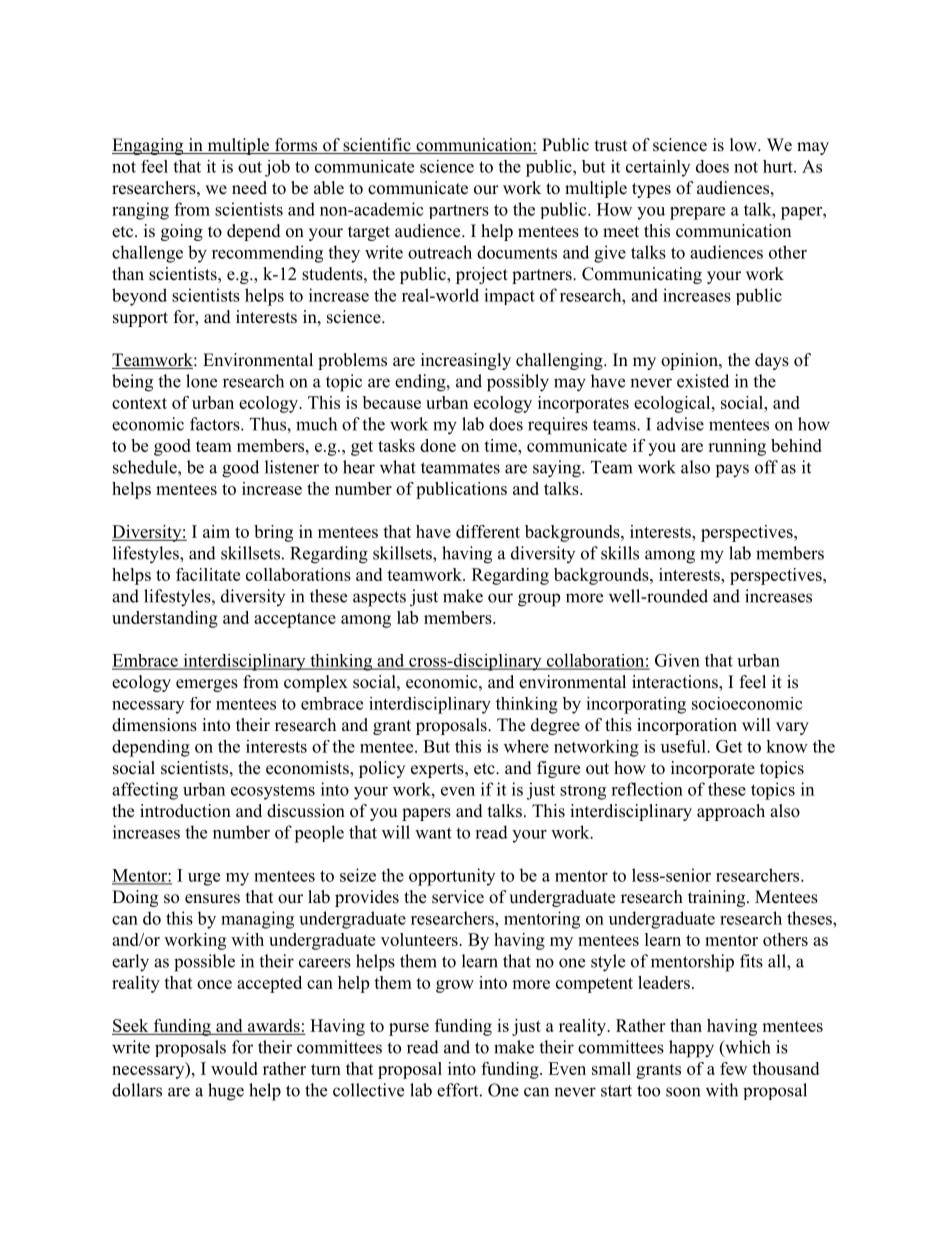 This screenshot has width=952, height=1233. Describe the element at coordinates (249, 188) in the screenshot. I see `need` at that location.
